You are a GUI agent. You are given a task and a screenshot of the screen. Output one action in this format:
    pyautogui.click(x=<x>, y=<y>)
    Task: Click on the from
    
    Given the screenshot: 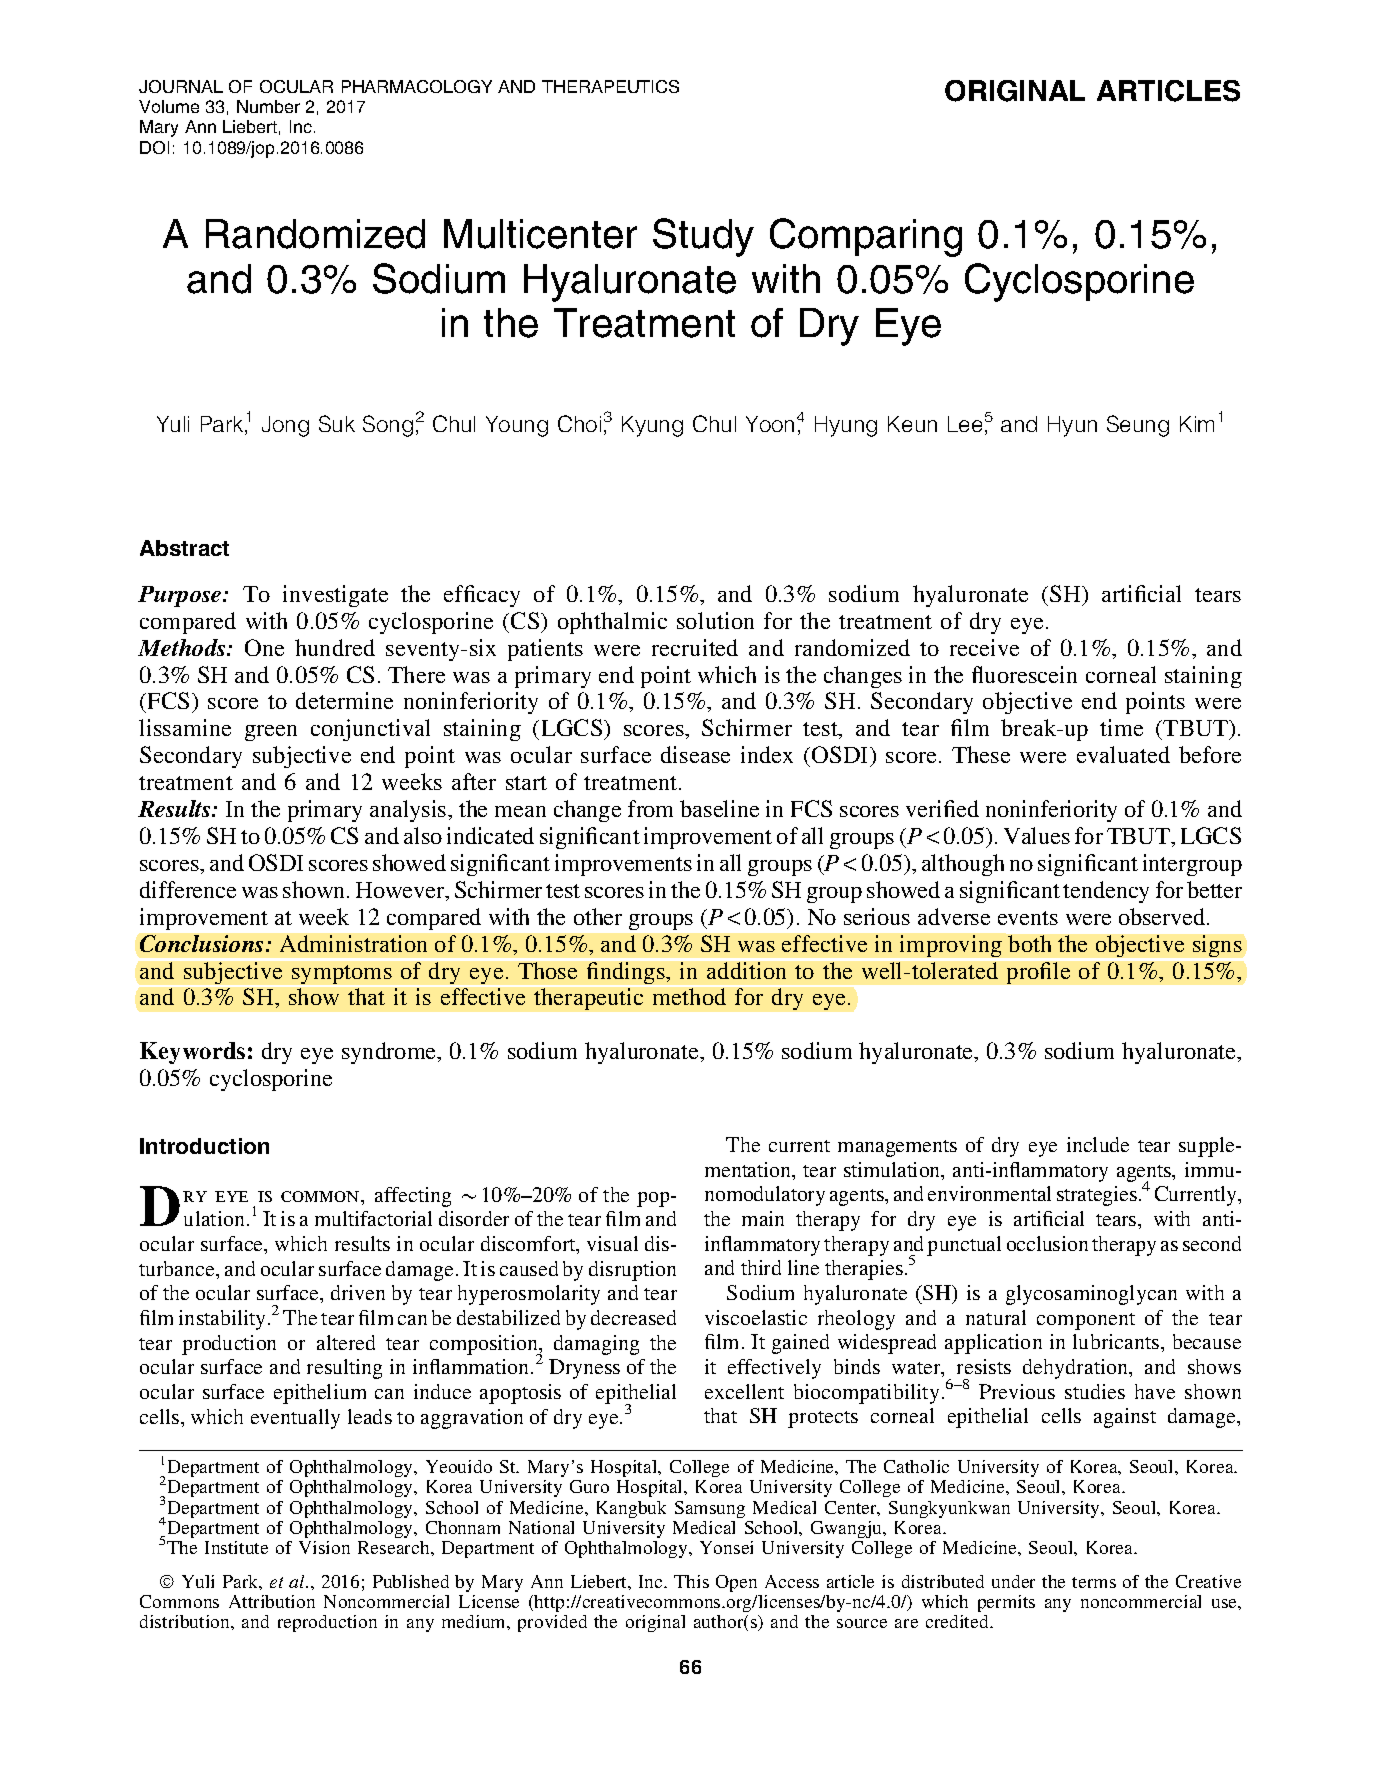 What is the action you would take?
    pyautogui.click(x=650, y=808)
